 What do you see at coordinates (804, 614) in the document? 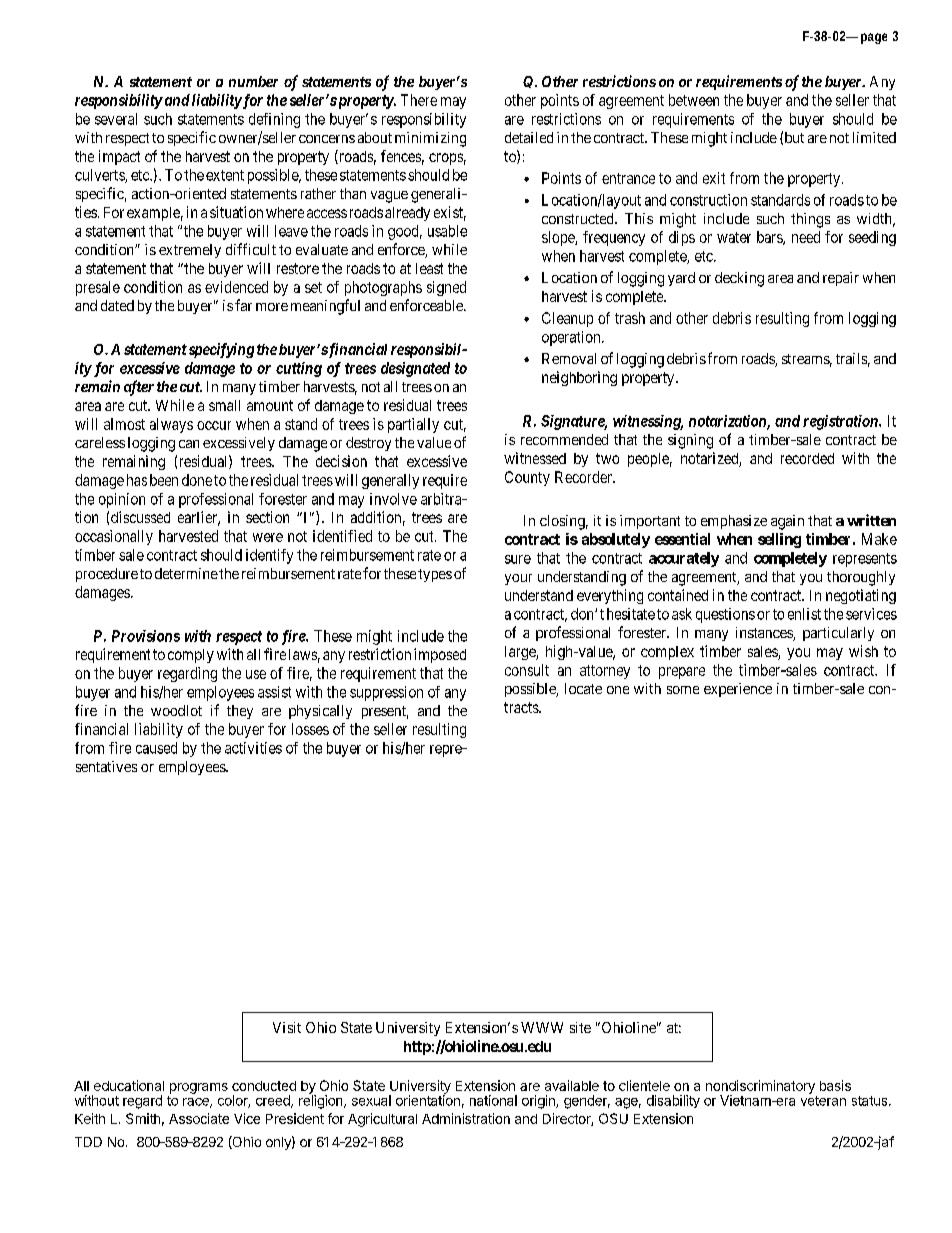
I see `enlist` at bounding box center [804, 614].
